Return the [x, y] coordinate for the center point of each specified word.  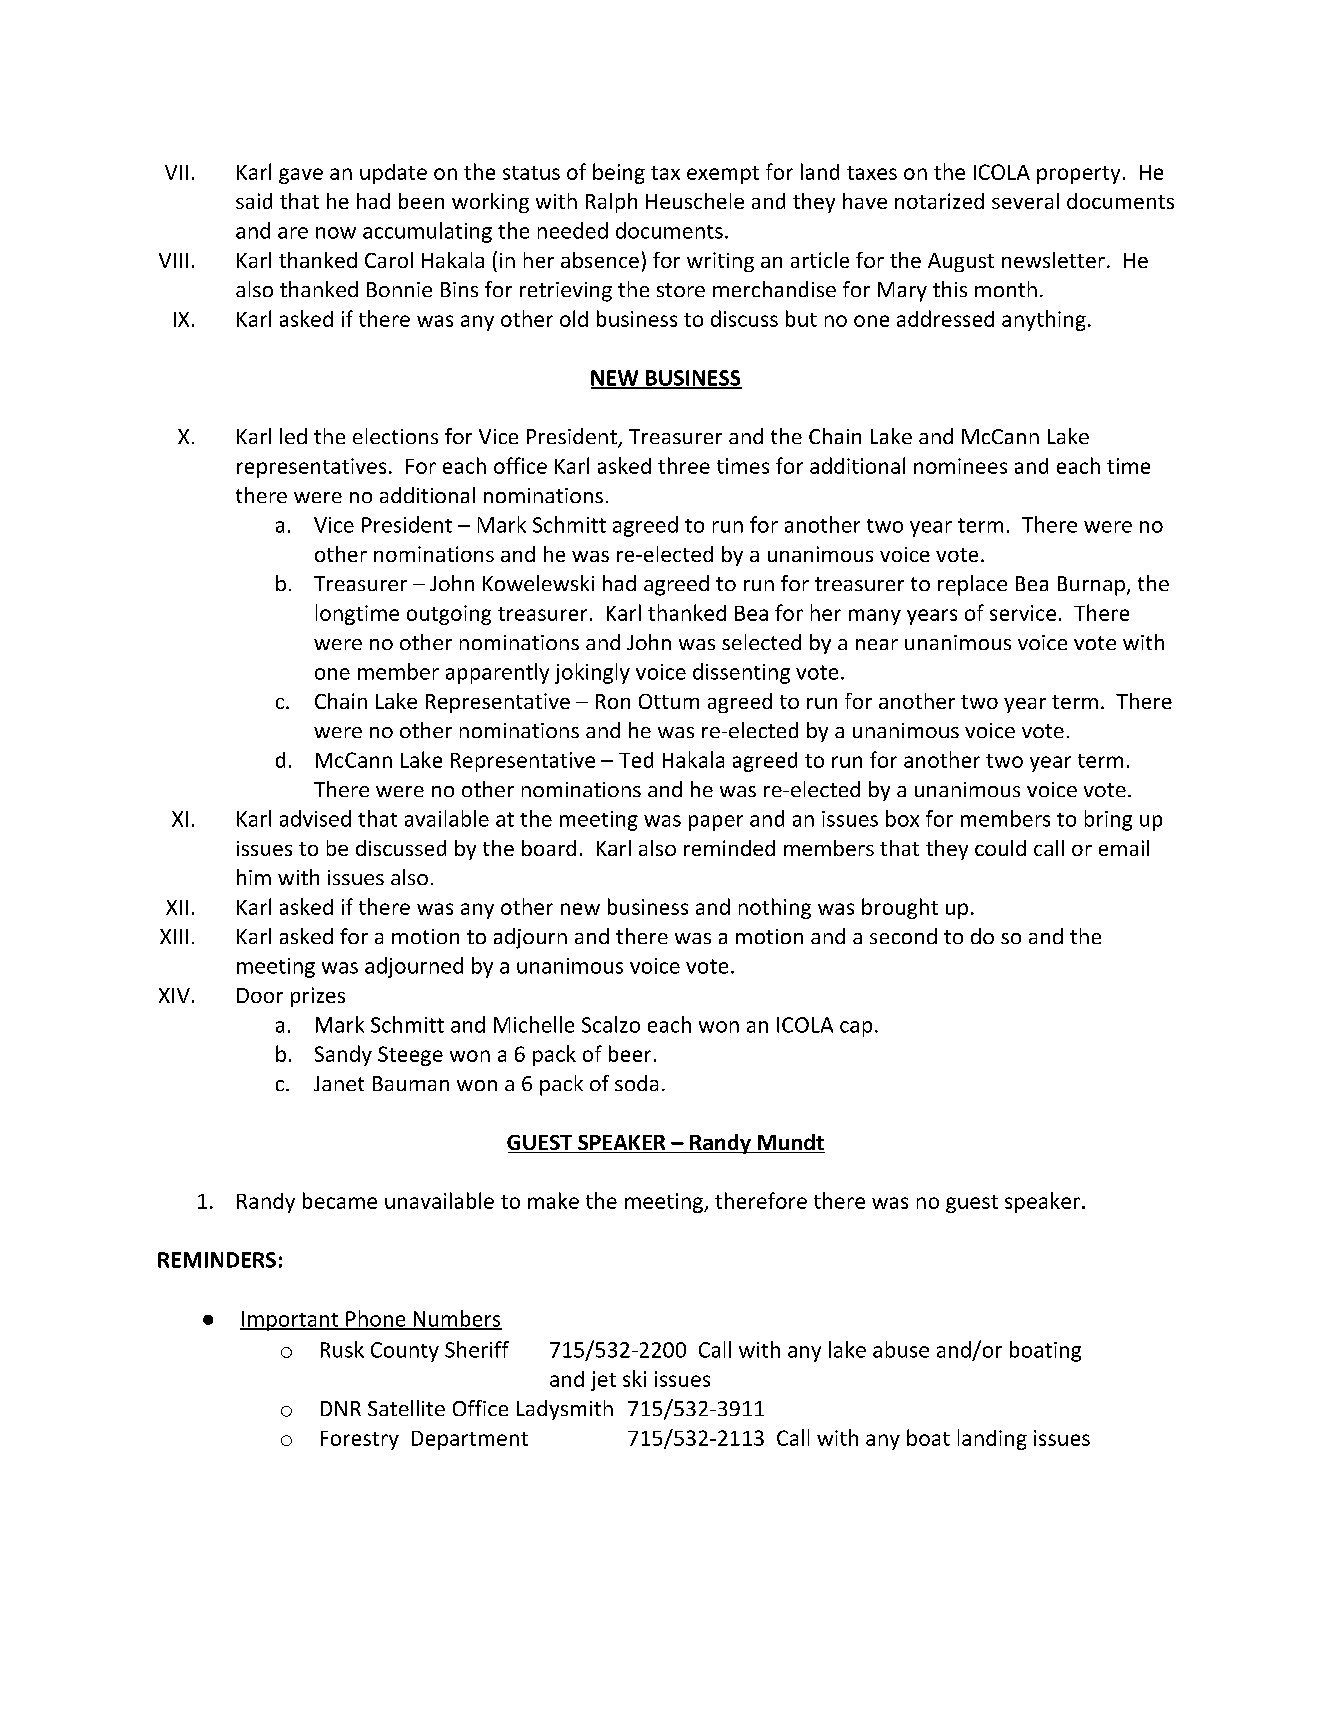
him [254, 877]
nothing [775, 908]
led [293, 436]
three [684, 465]
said [254, 201]
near [877, 644]
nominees [960, 466]
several [1025, 201]
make [553, 1200]
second [903, 936]
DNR [341, 1408]
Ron [613, 701]
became [340, 1200]
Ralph [611, 203]
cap [856, 1029]
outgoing [449, 615]
